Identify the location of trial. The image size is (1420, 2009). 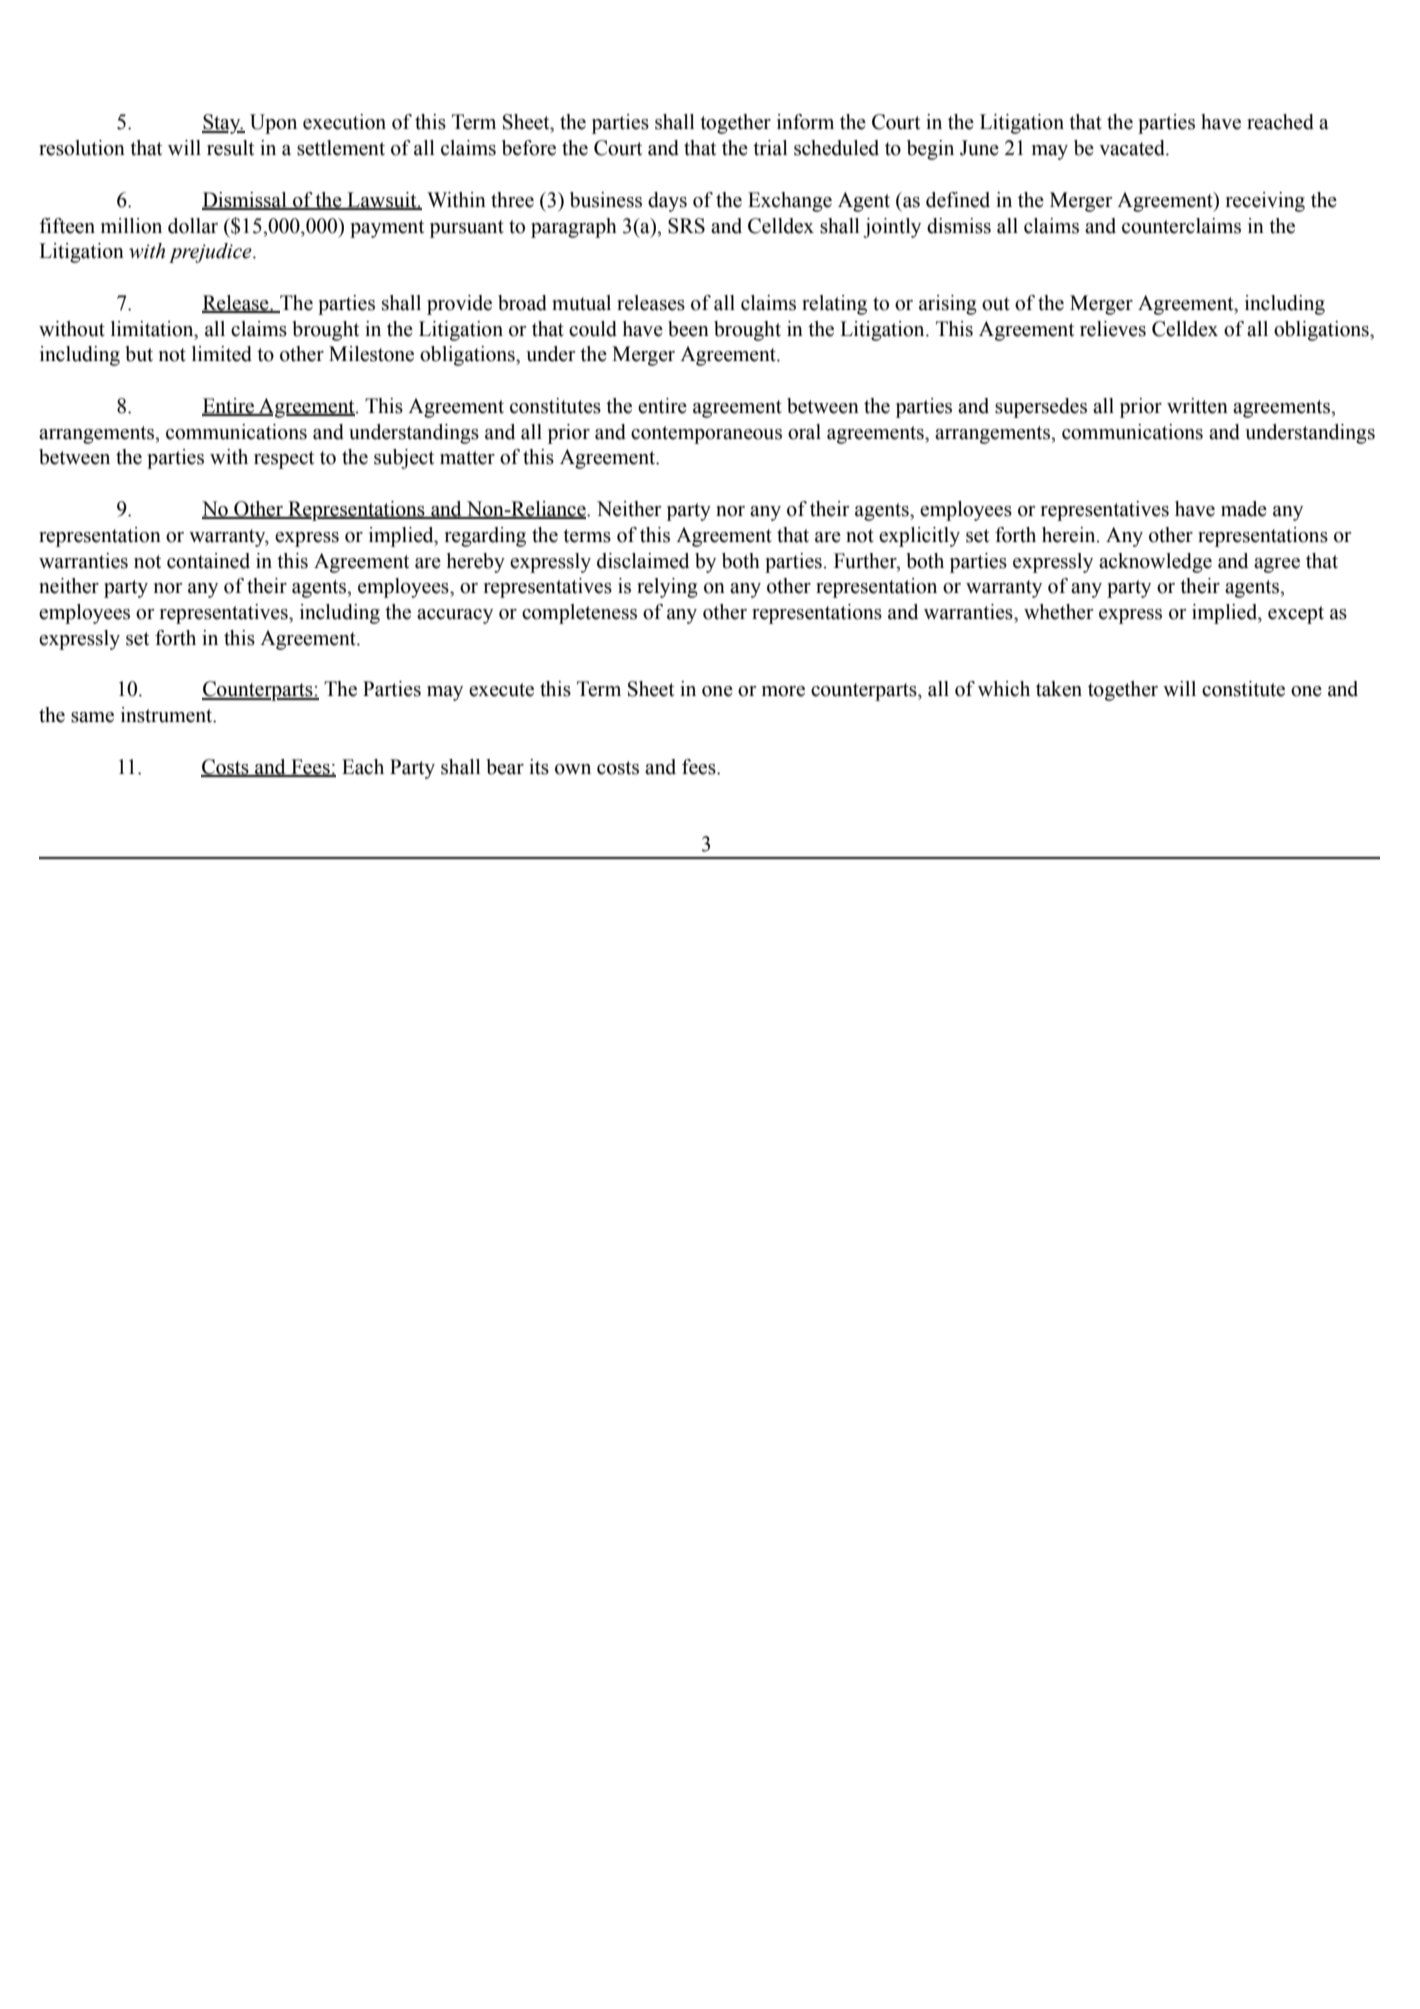
(770, 148).
